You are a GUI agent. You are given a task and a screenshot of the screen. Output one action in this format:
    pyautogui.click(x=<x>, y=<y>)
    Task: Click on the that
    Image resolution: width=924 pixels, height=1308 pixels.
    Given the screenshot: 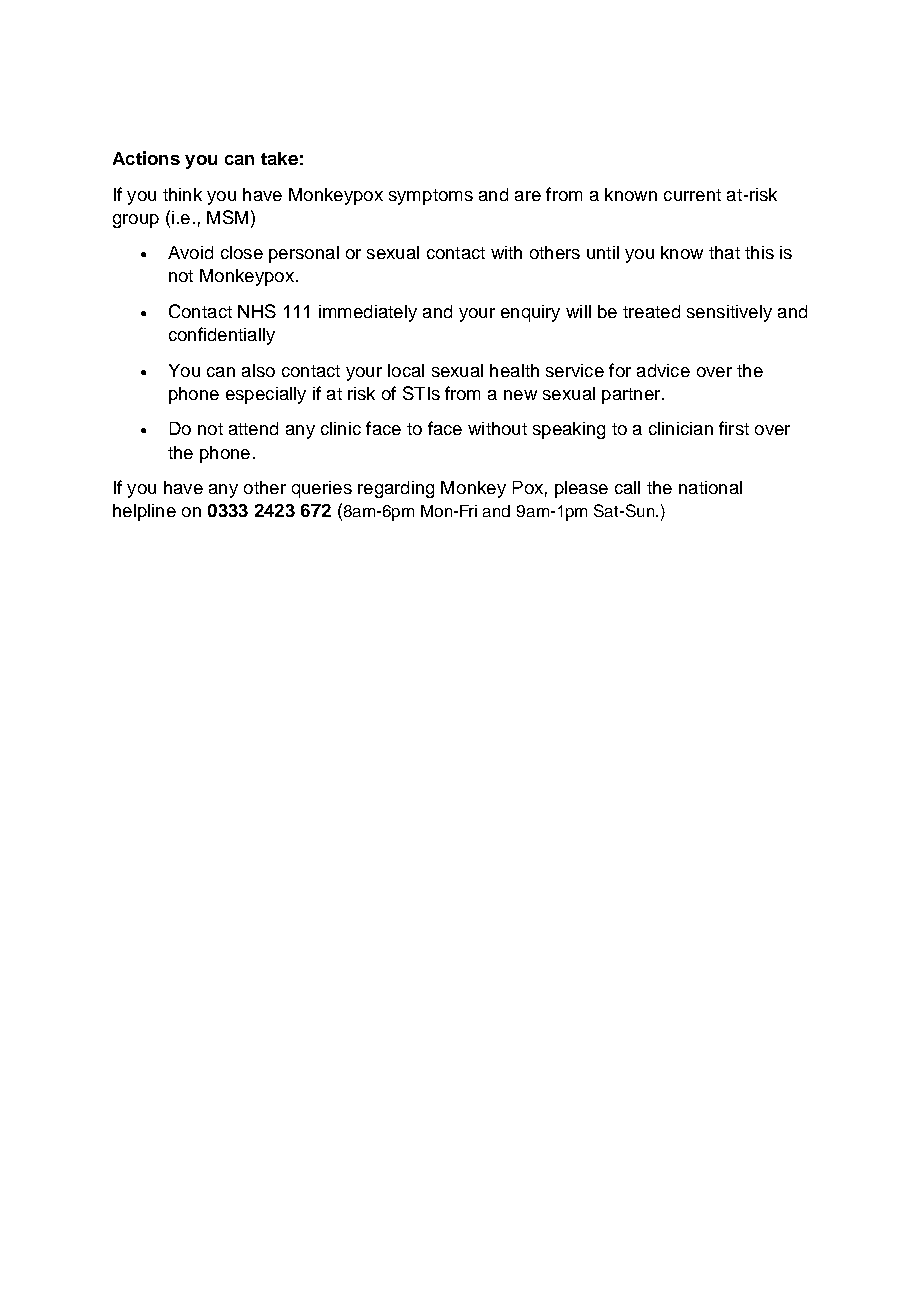 What is the action you would take?
    pyautogui.click(x=724, y=252)
